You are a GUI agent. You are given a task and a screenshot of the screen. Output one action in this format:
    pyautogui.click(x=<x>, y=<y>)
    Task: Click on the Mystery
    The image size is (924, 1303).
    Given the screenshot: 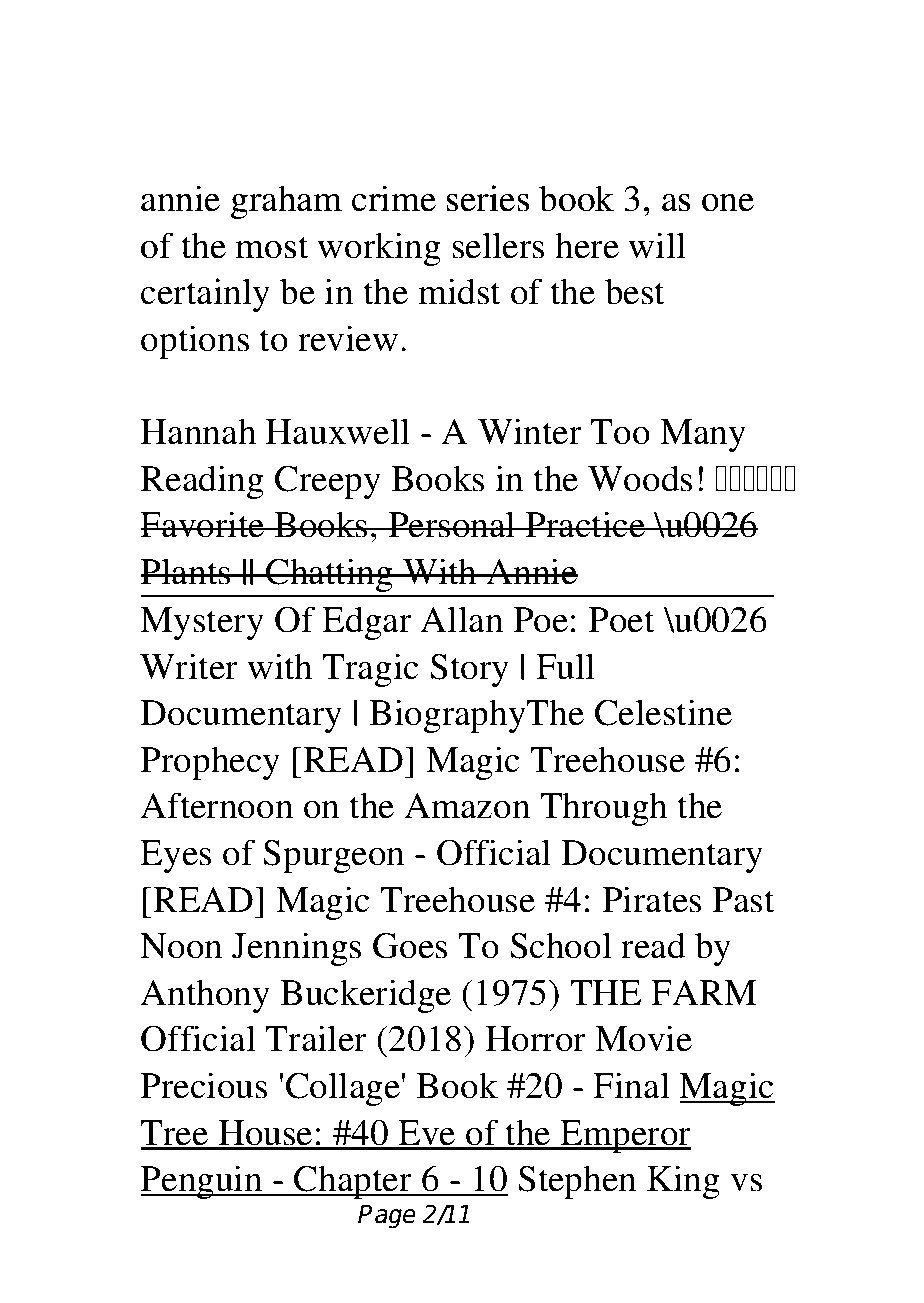 What is the action you would take?
    pyautogui.click(x=202, y=623)
